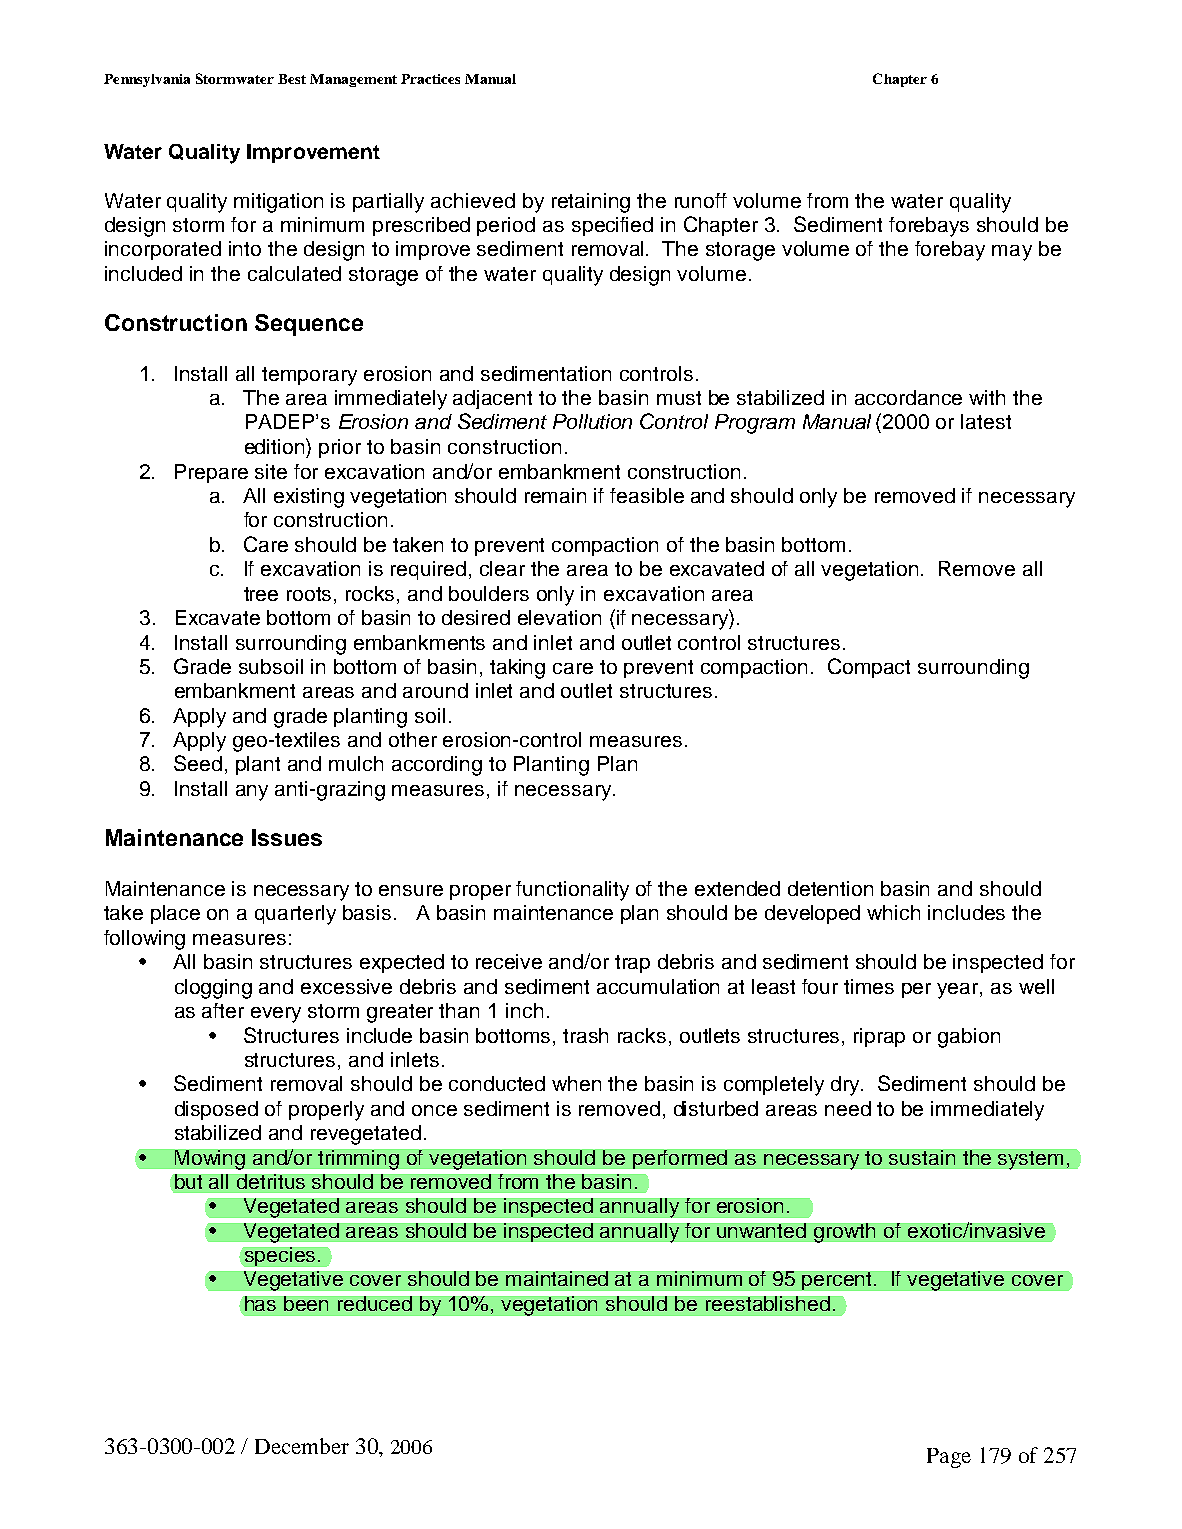 The width and height of the image is (1182, 1529). I want to click on may, so click(1012, 253).
